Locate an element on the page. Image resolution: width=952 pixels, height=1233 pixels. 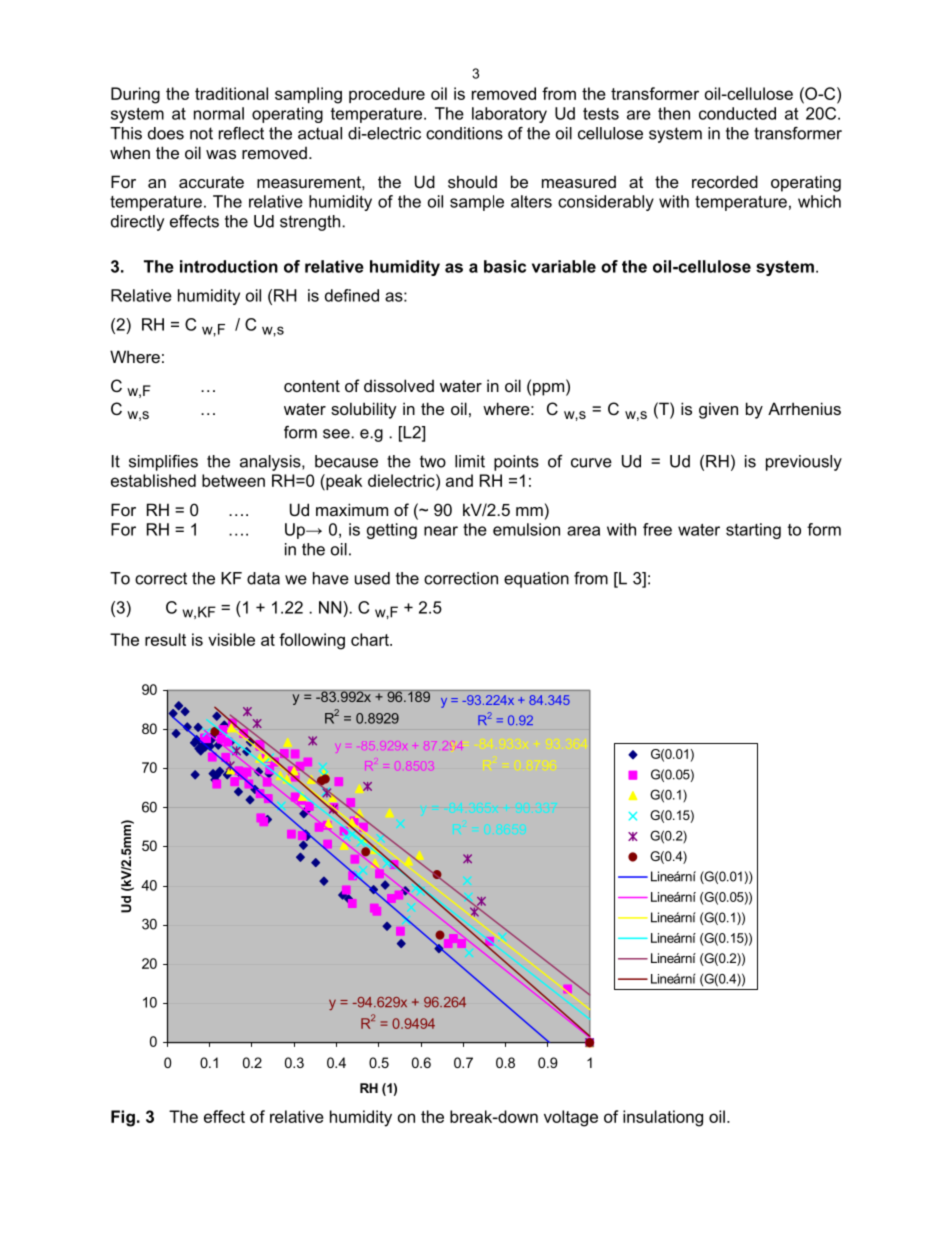
equation is located at coordinates (536, 580).
